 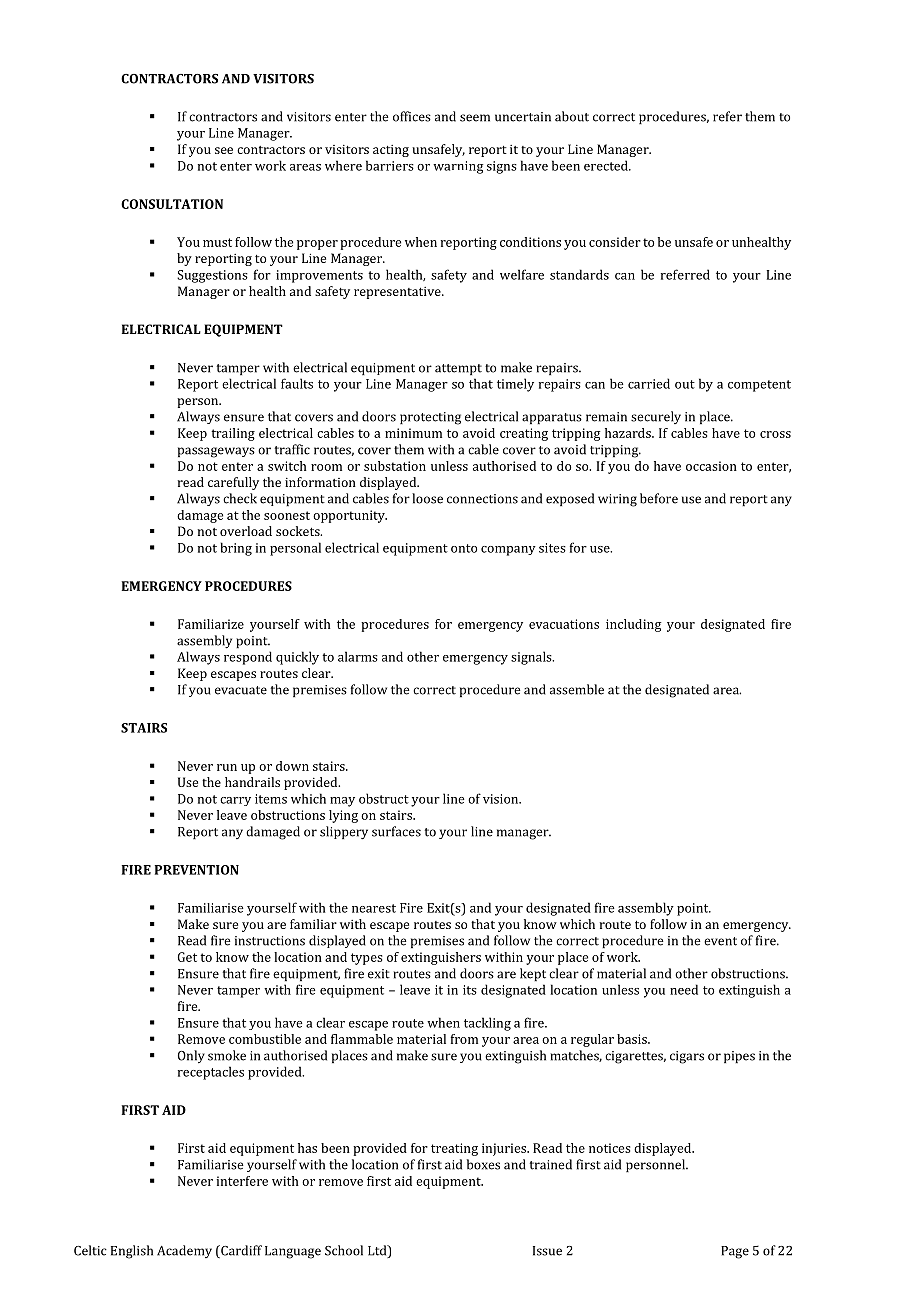 I want to click on surfaces, so click(x=396, y=831).
